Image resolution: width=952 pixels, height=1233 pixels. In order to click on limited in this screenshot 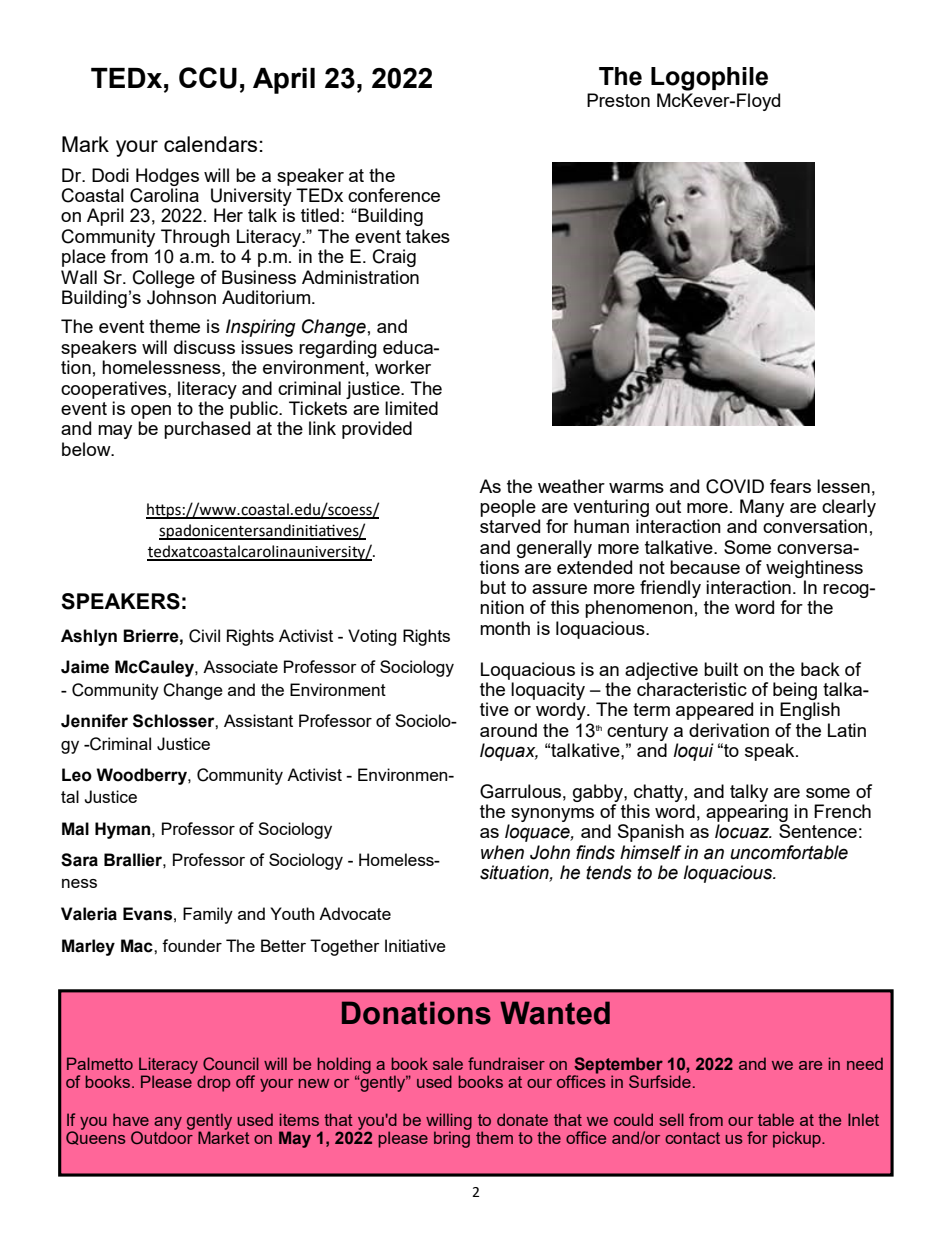, I will do `click(411, 408)`.
